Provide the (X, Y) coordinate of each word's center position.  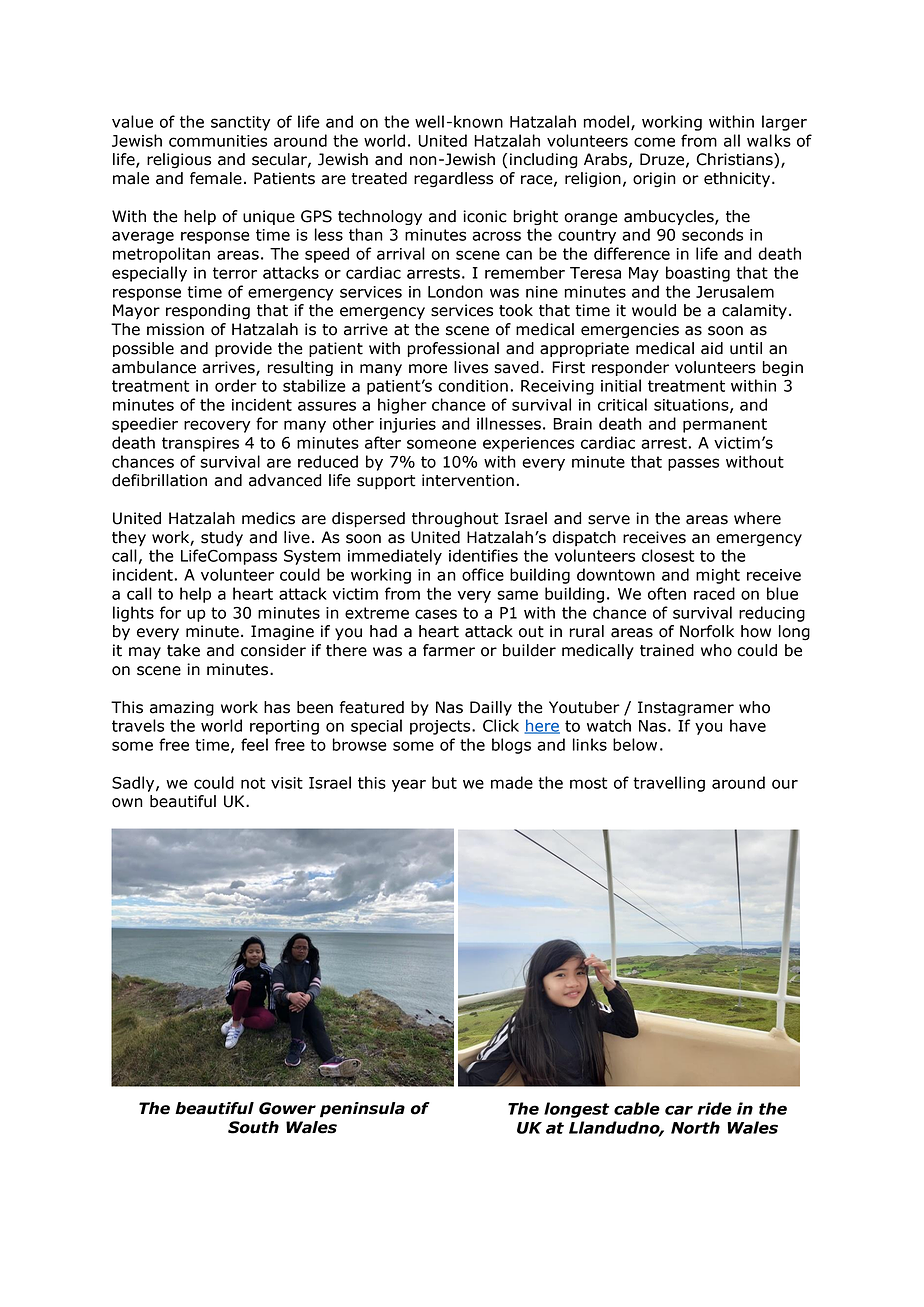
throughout (455, 520)
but (444, 782)
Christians (736, 160)
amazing (182, 708)
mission (175, 329)
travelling (669, 784)
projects (441, 727)
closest (668, 555)
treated (379, 178)
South (253, 1127)
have (748, 725)
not (253, 783)
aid (712, 348)
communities (218, 141)
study (222, 539)
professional (453, 349)
